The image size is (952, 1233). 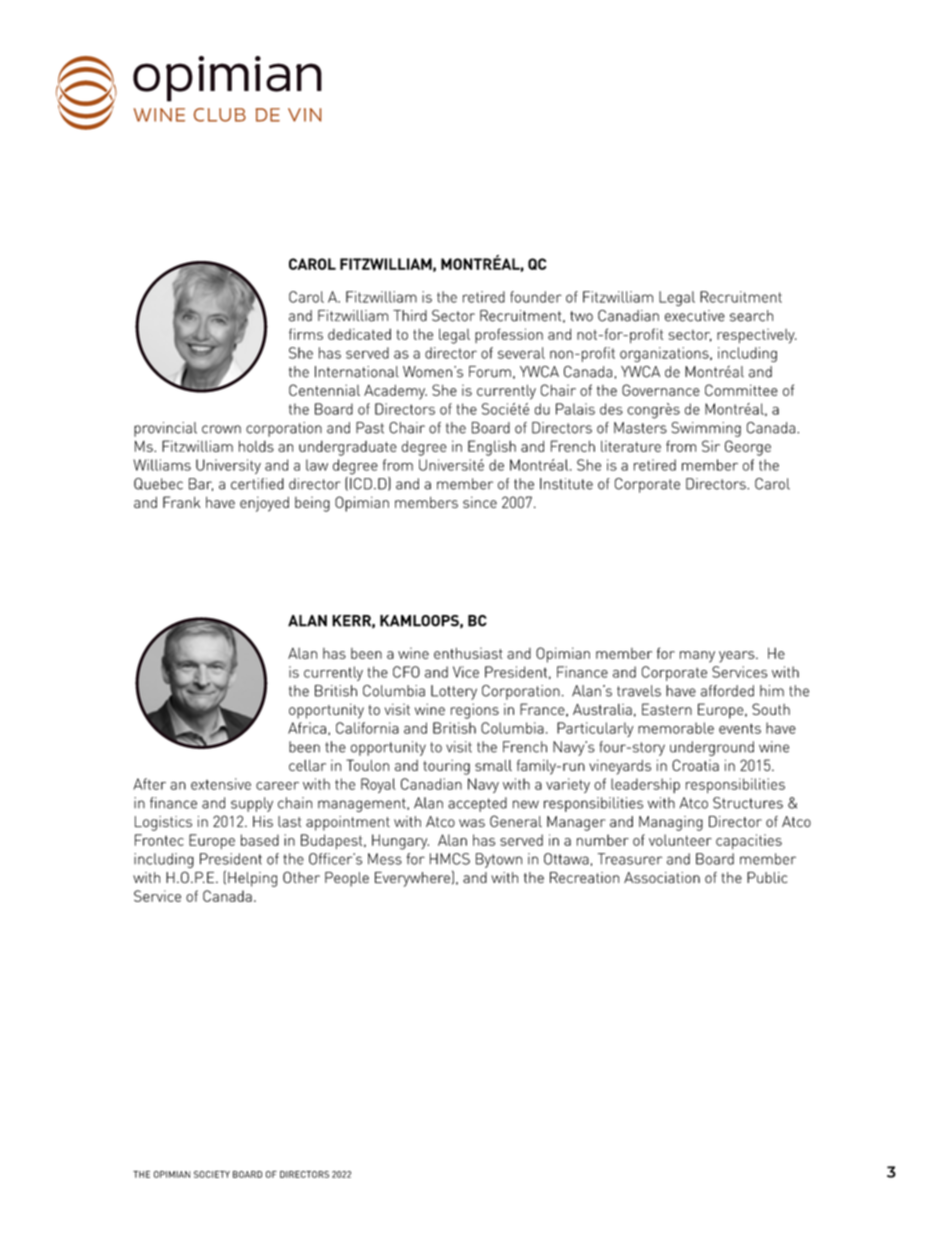 What do you see at coordinates (711, 446) in the document?
I see `Sir` at bounding box center [711, 446].
